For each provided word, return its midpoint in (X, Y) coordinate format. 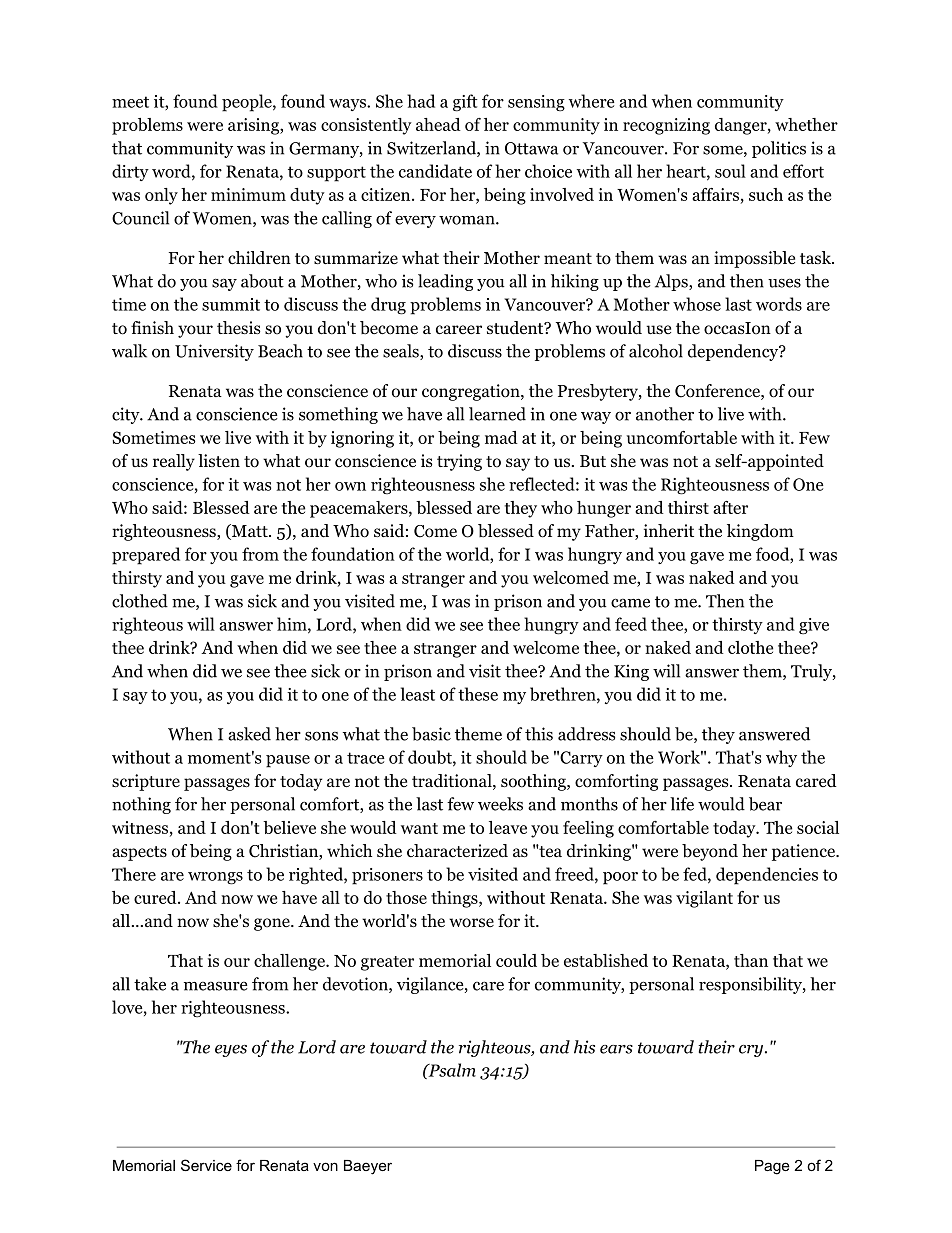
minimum (248, 194)
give (814, 626)
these (478, 694)
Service (206, 1165)
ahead (438, 124)
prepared (146, 556)
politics (779, 149)
